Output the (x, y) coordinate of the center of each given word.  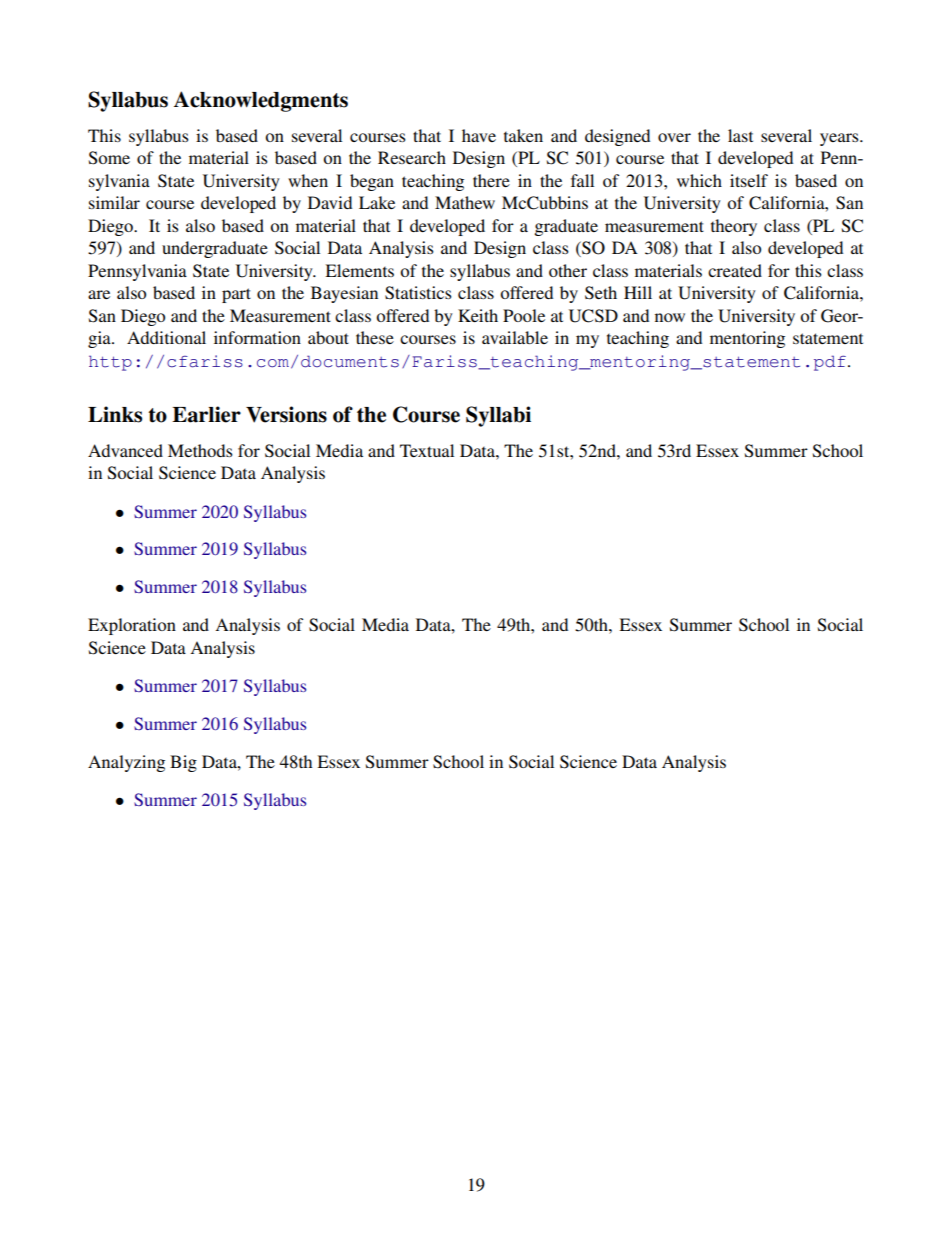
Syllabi (498, 416)
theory (734, 227)
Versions (286, 414)
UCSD (593, 316)
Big (183, 763)
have (479, 135)
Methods (200, 450)
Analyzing (126, 763)
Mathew (465, 202)
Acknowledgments (261, 101)
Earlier (206, 414)
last (740, 135)
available (515, 337)
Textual (427, 450)
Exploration (132, 626)
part (236, 295)
